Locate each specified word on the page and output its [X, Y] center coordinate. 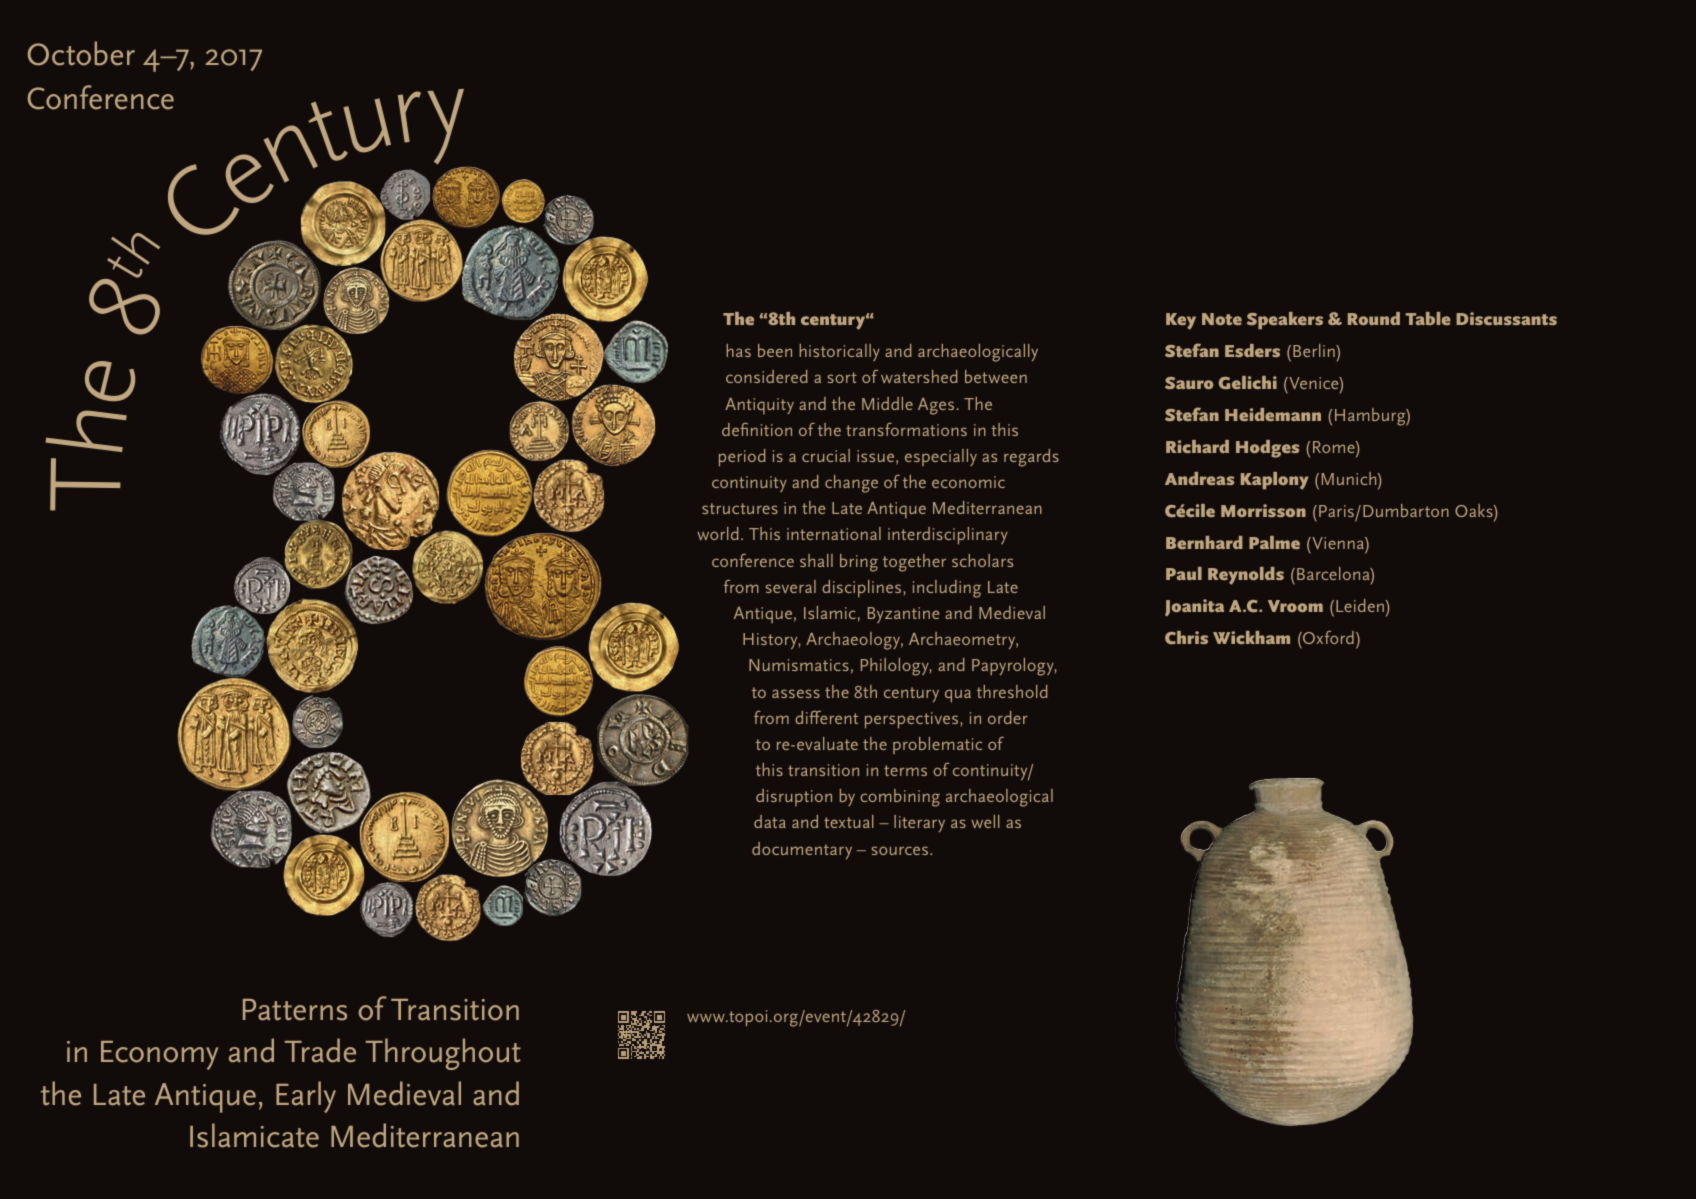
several [791, 586]
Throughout [443, 1054]
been [775, 350]
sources [900, 850]
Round [1374, 318]
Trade [320, 1050]
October [81, 53]
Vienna [1338, 543]
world [717, 533]
